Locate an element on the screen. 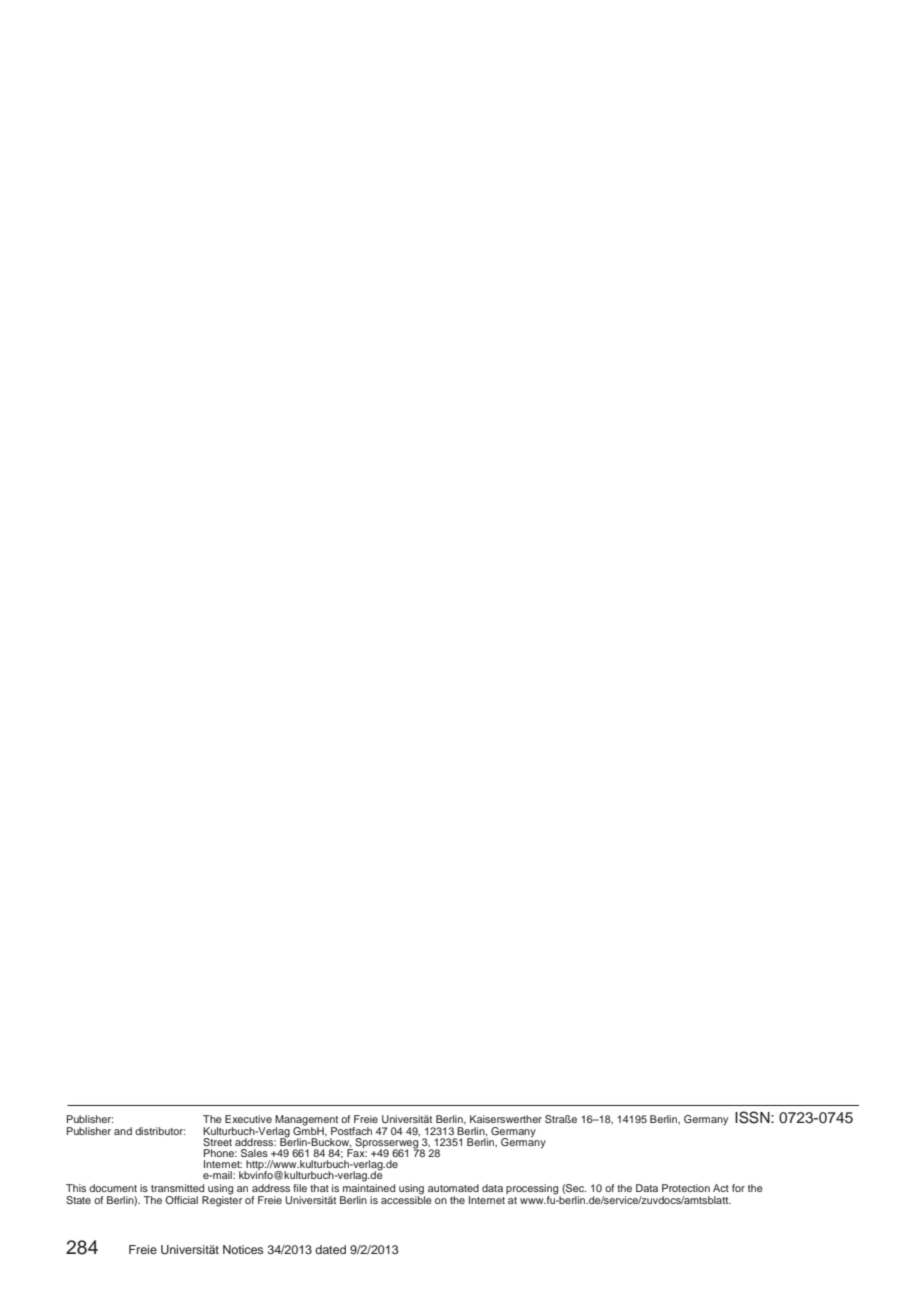  maintained is located at coordinates (369, 1186).
